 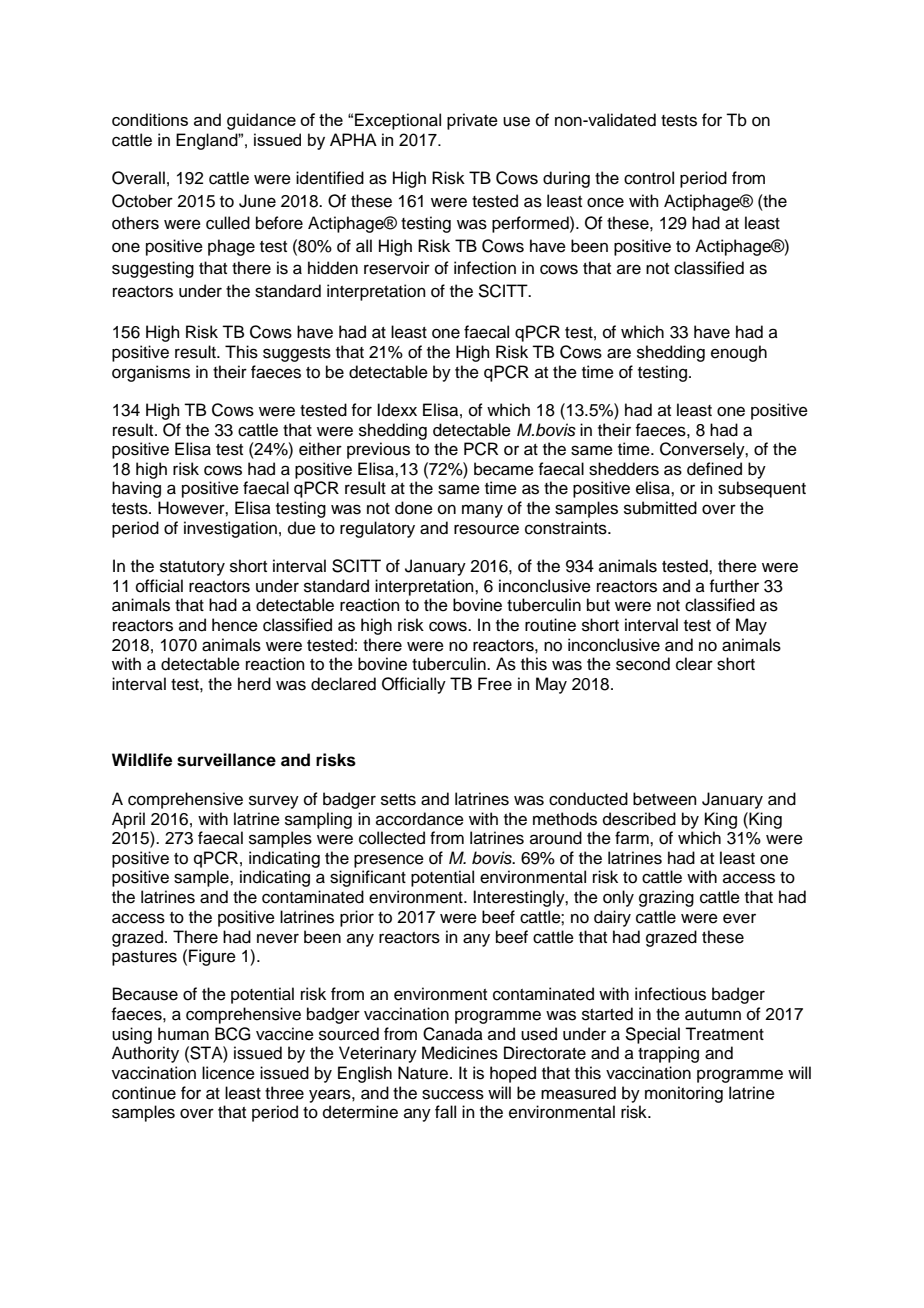 What do you see at coordinates (495, 684) in the page?
I see `Free` at bounding box center [495, 684].
